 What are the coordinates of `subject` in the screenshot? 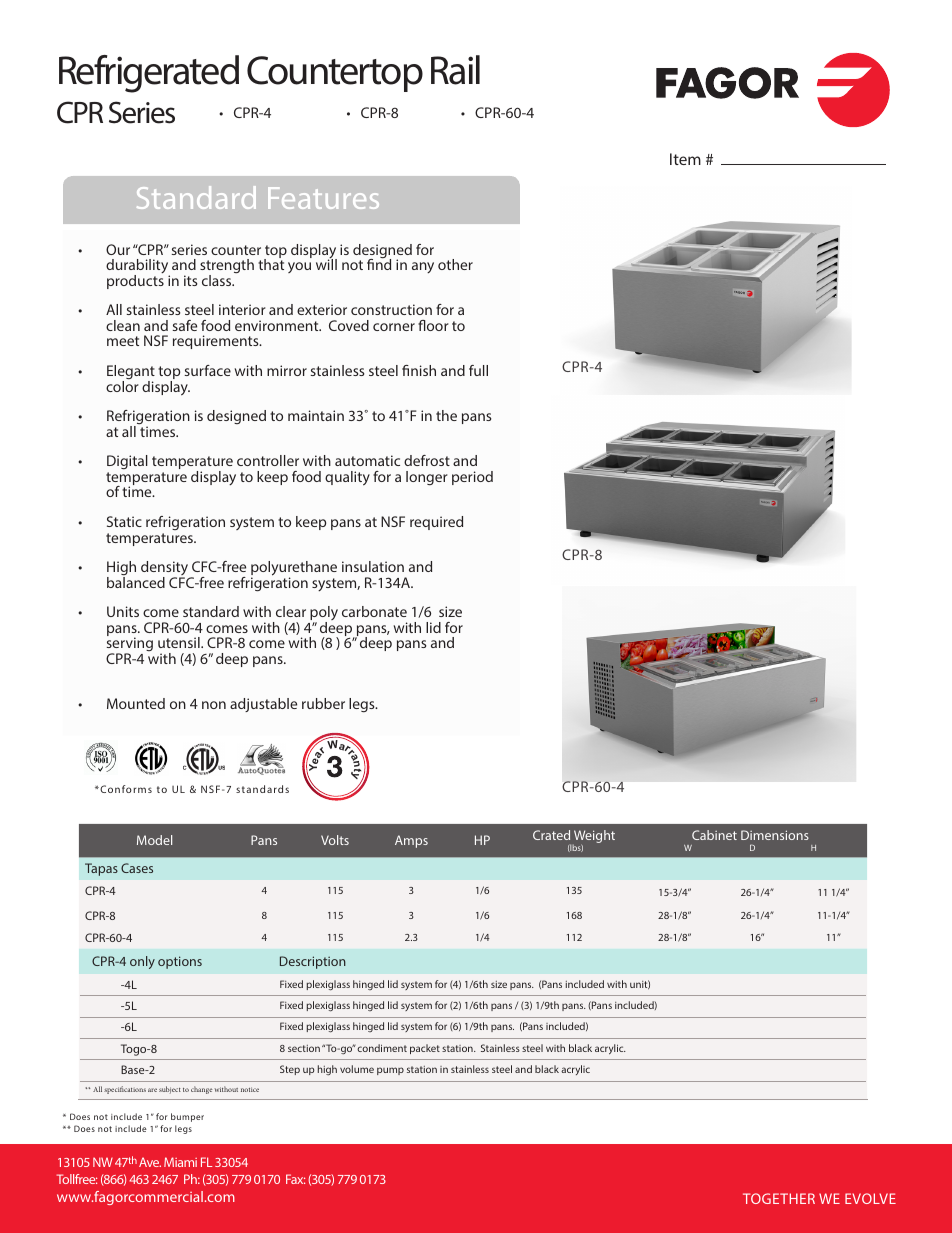 It's located at (170, 1090).
